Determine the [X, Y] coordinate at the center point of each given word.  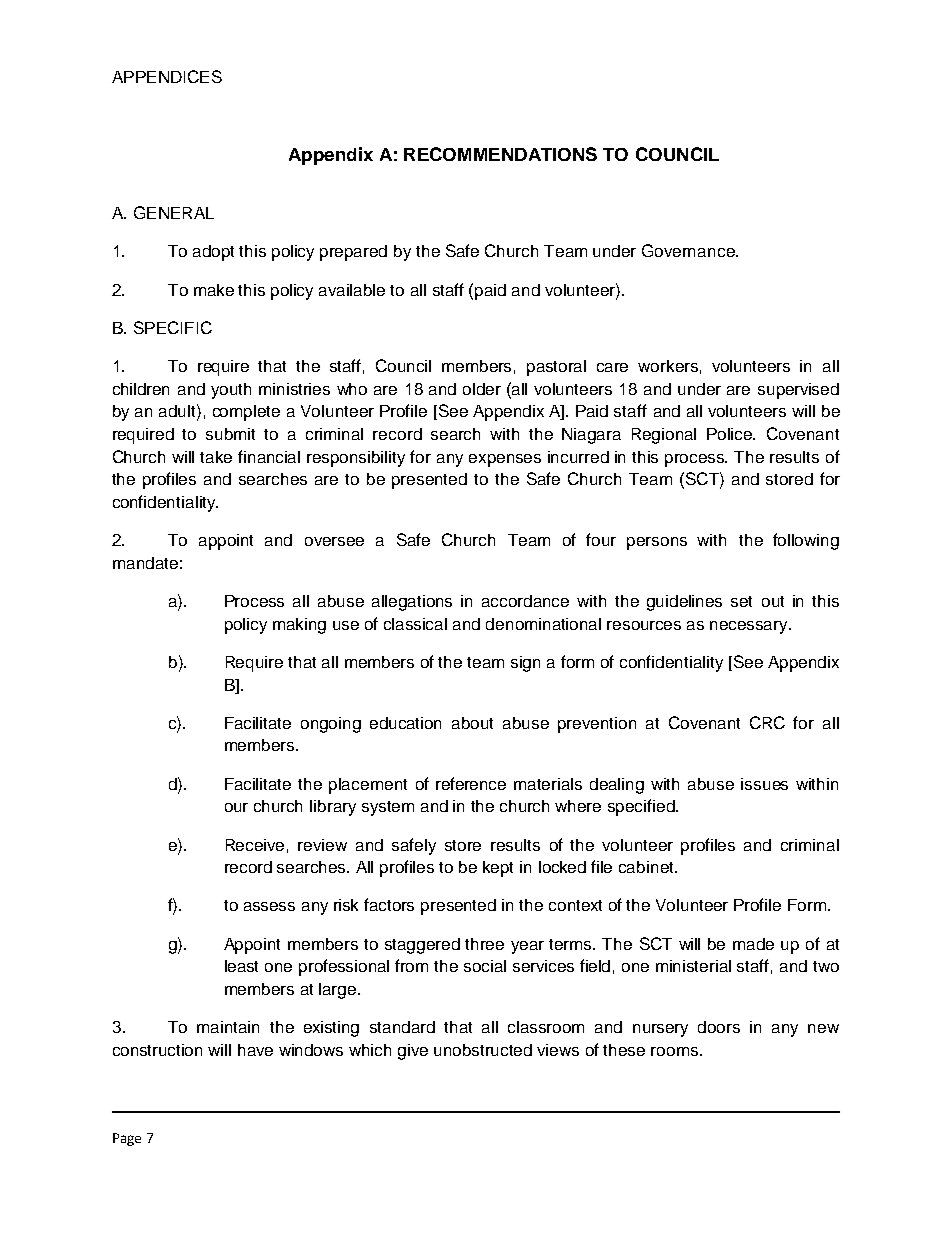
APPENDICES [167, 76]
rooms [676, 1051]
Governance [689, 250]
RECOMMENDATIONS [500, 154]
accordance [525, 601]
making [299, 626]
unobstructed [483, 1050]
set [741, 601]
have [255, 1050]
